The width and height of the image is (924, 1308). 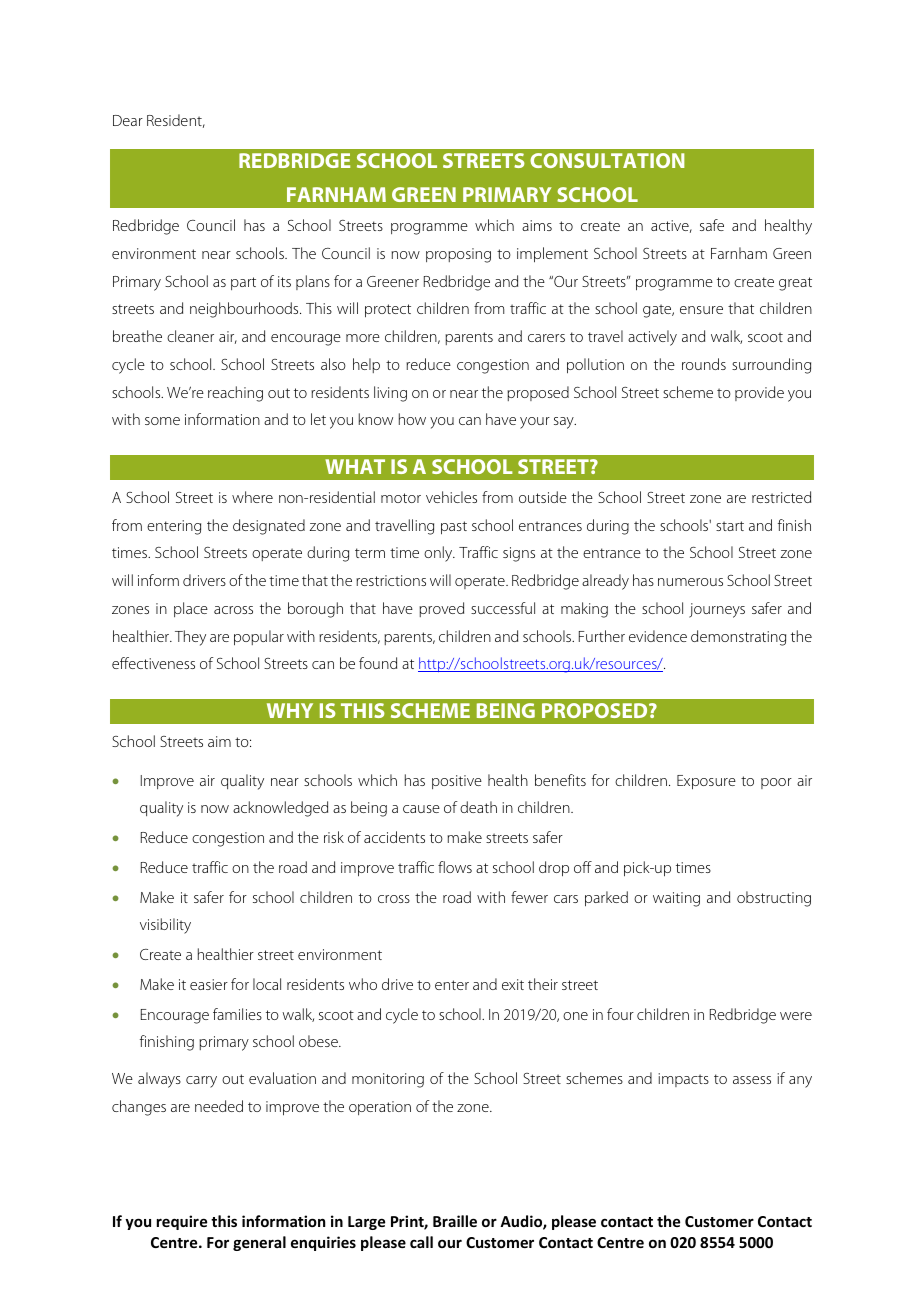 What do you see at coordinates (128, 120) in the image?
I see `Dear` at bounding box center [128, 120].
